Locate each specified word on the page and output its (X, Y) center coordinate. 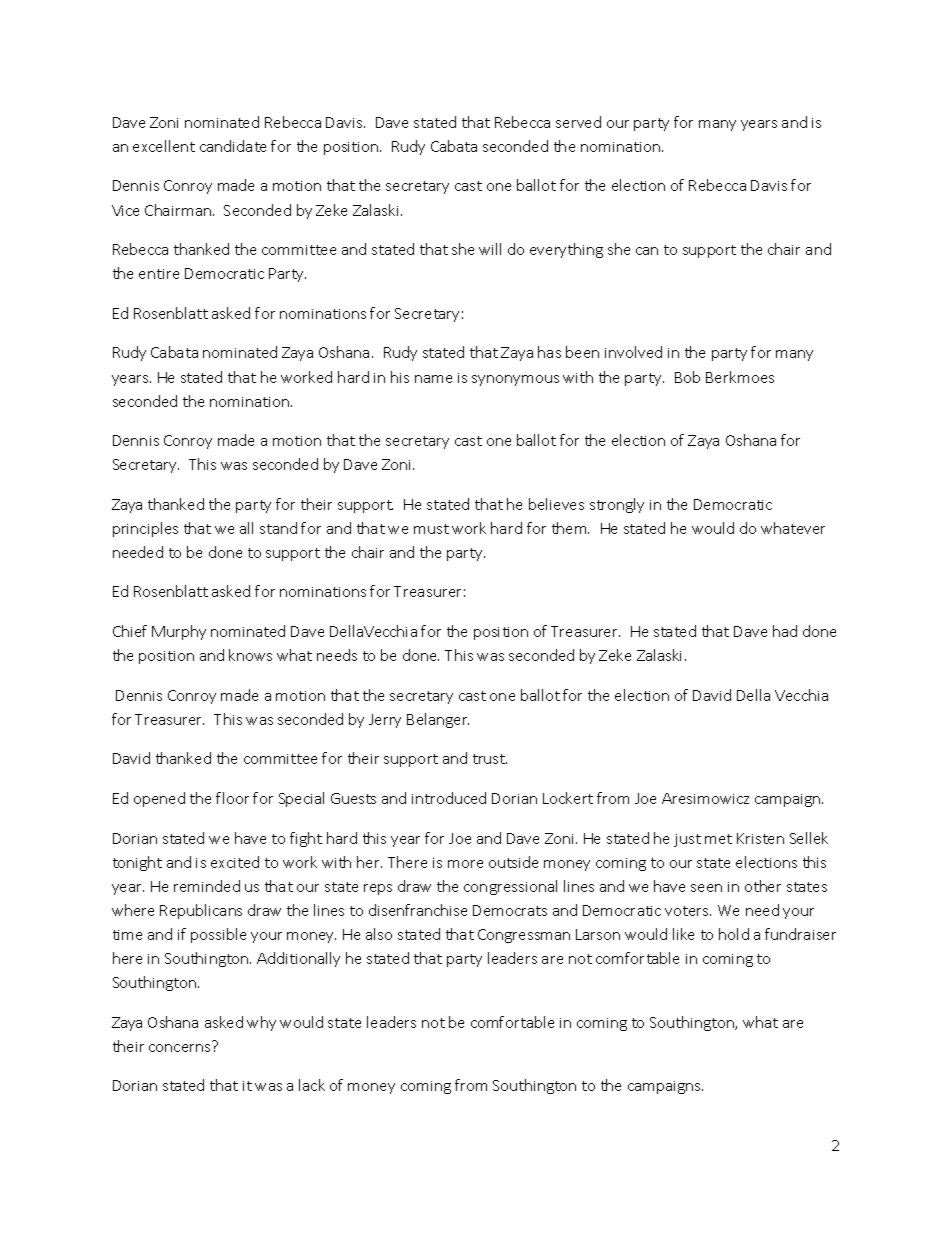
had (785, 631)
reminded (207, 886)
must (431, 529)
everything (566, 250)
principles (145, 529)
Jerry (385, 721)
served (578, 122)
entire (159, 274)
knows (250, 655)
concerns (181, 1046)
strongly (617, 505)
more (465, 864)
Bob (687, 377)
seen (706, 888)
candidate (233, 146)
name (433, 379)
